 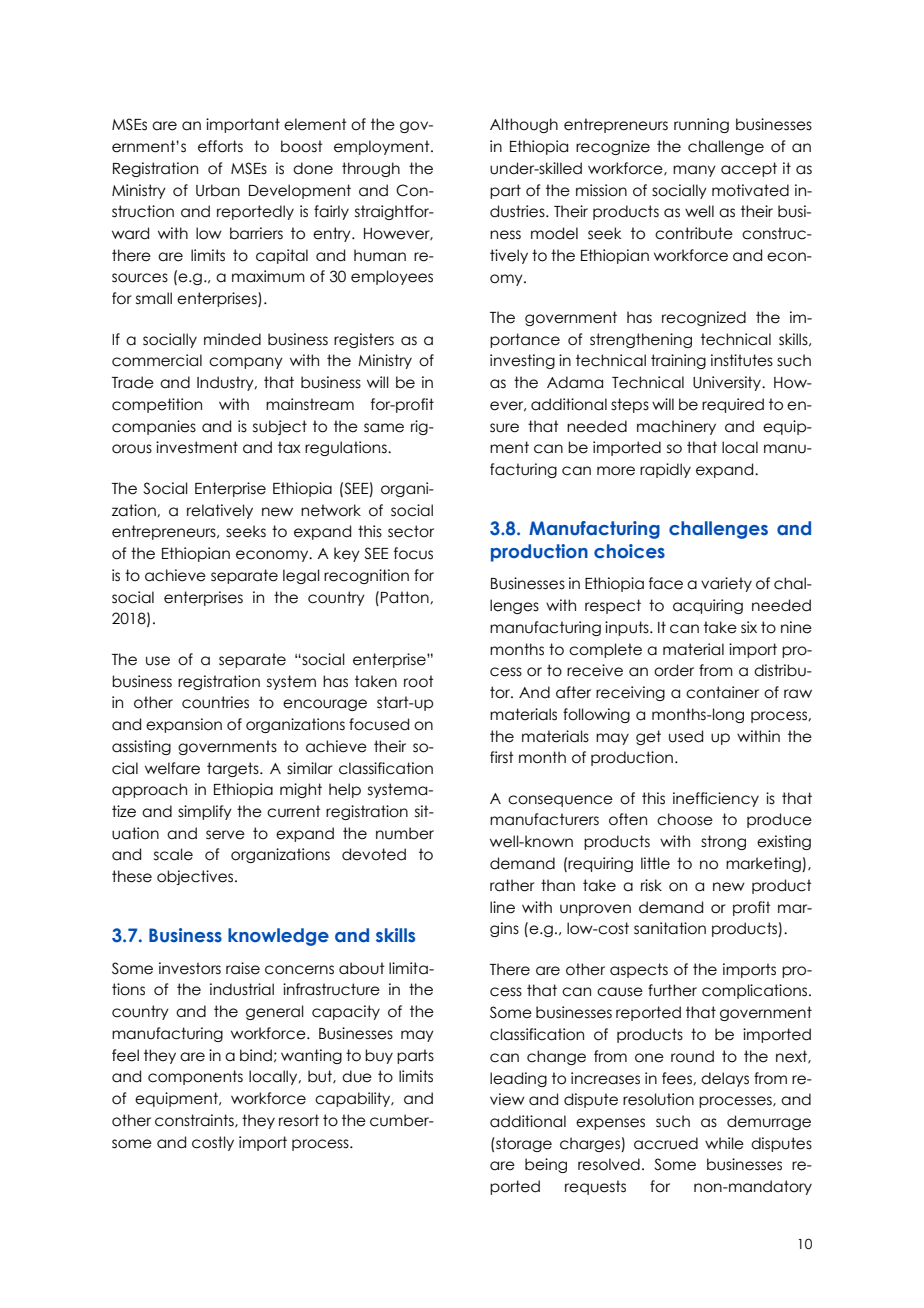 I want to click on required, so click(x=733, y=405).
